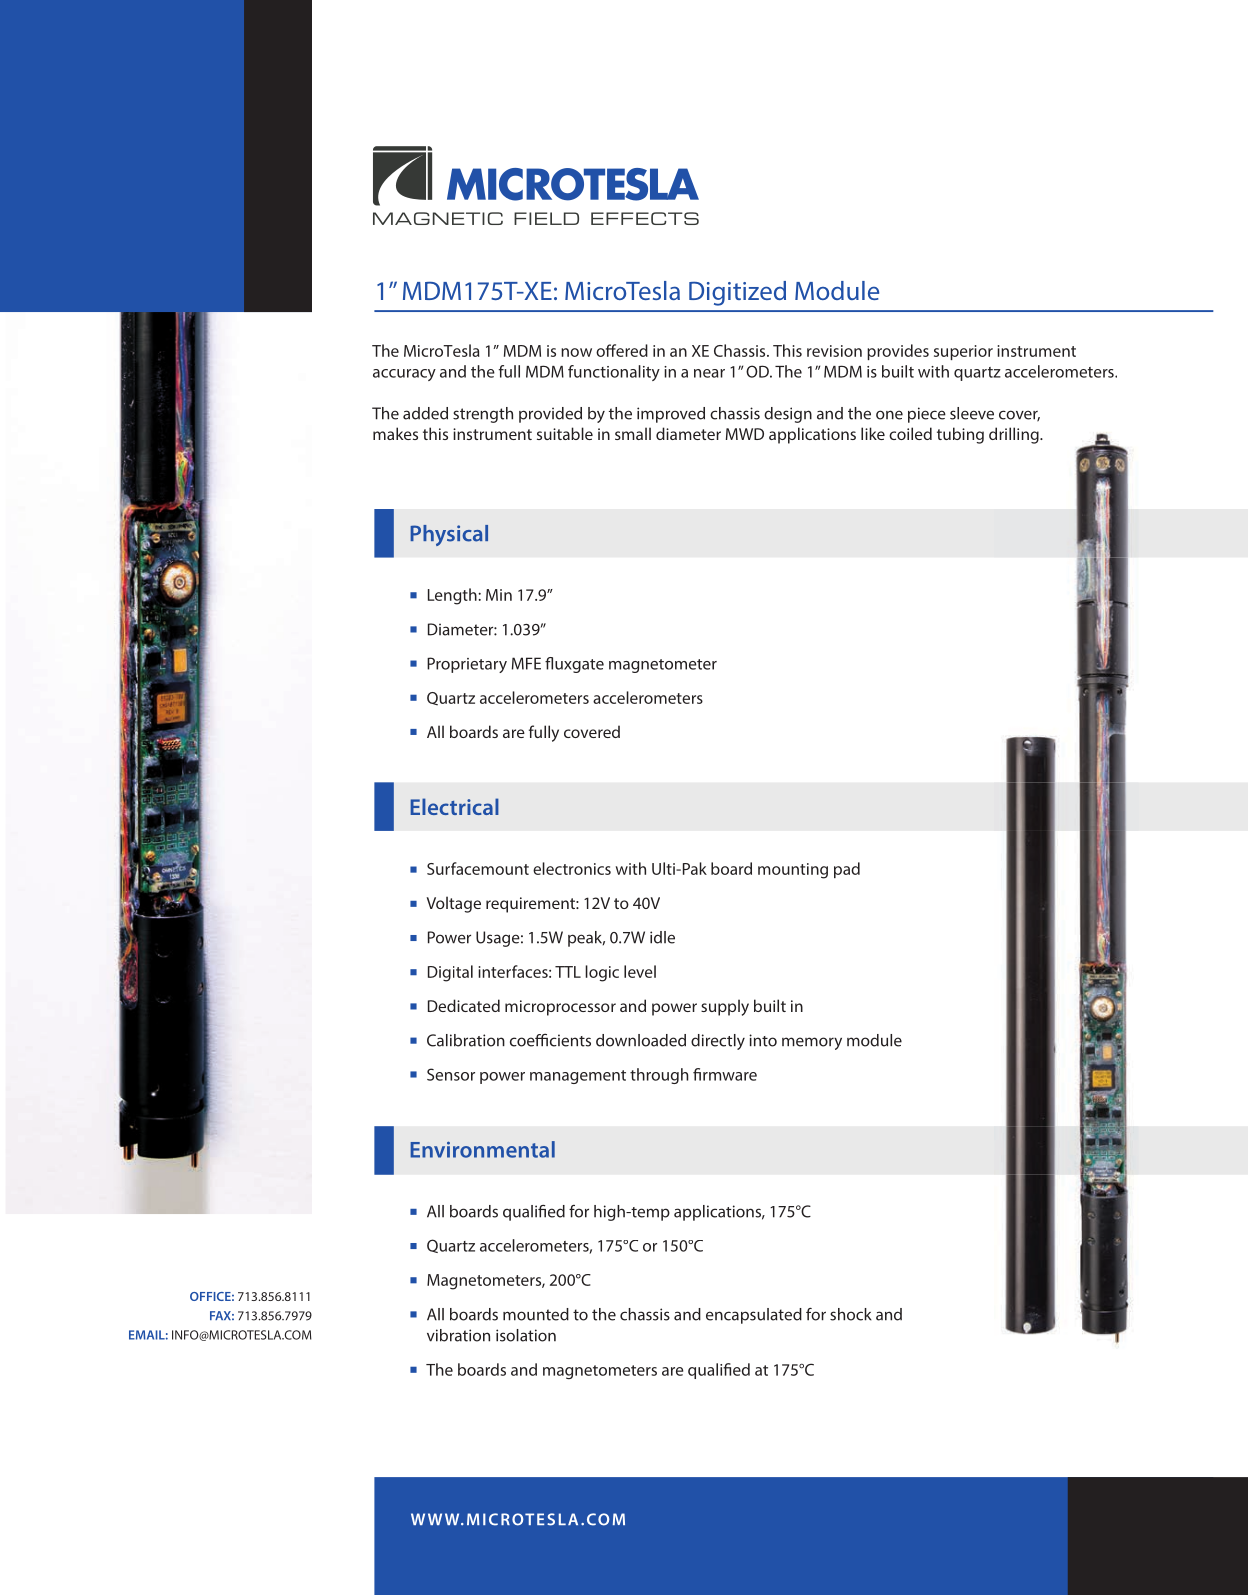  Describe the element at coordinates (454, 806) in the screenshot. I see `Electrical` at that location.
